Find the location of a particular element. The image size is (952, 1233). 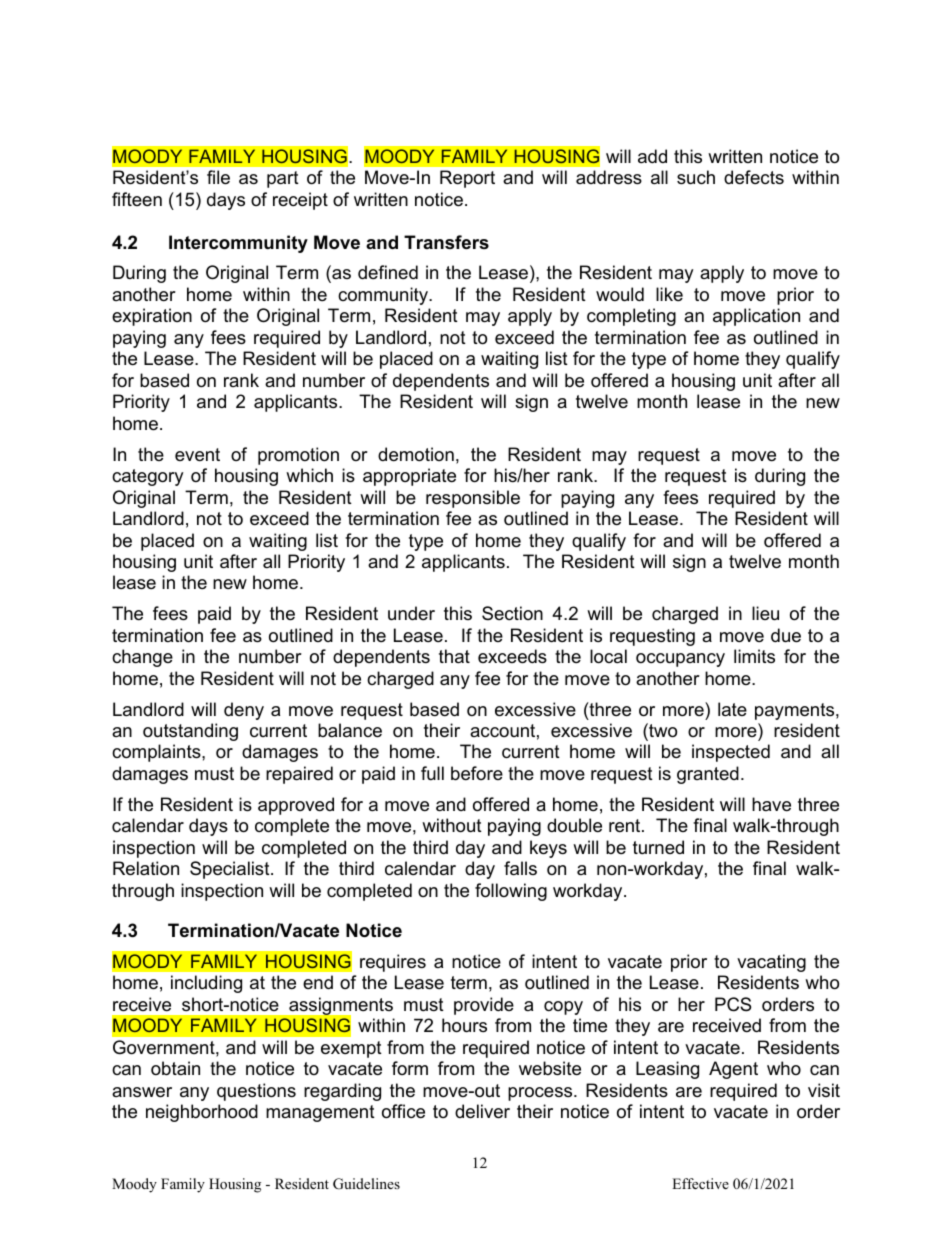

limits is located at coordinates (754, 656).
